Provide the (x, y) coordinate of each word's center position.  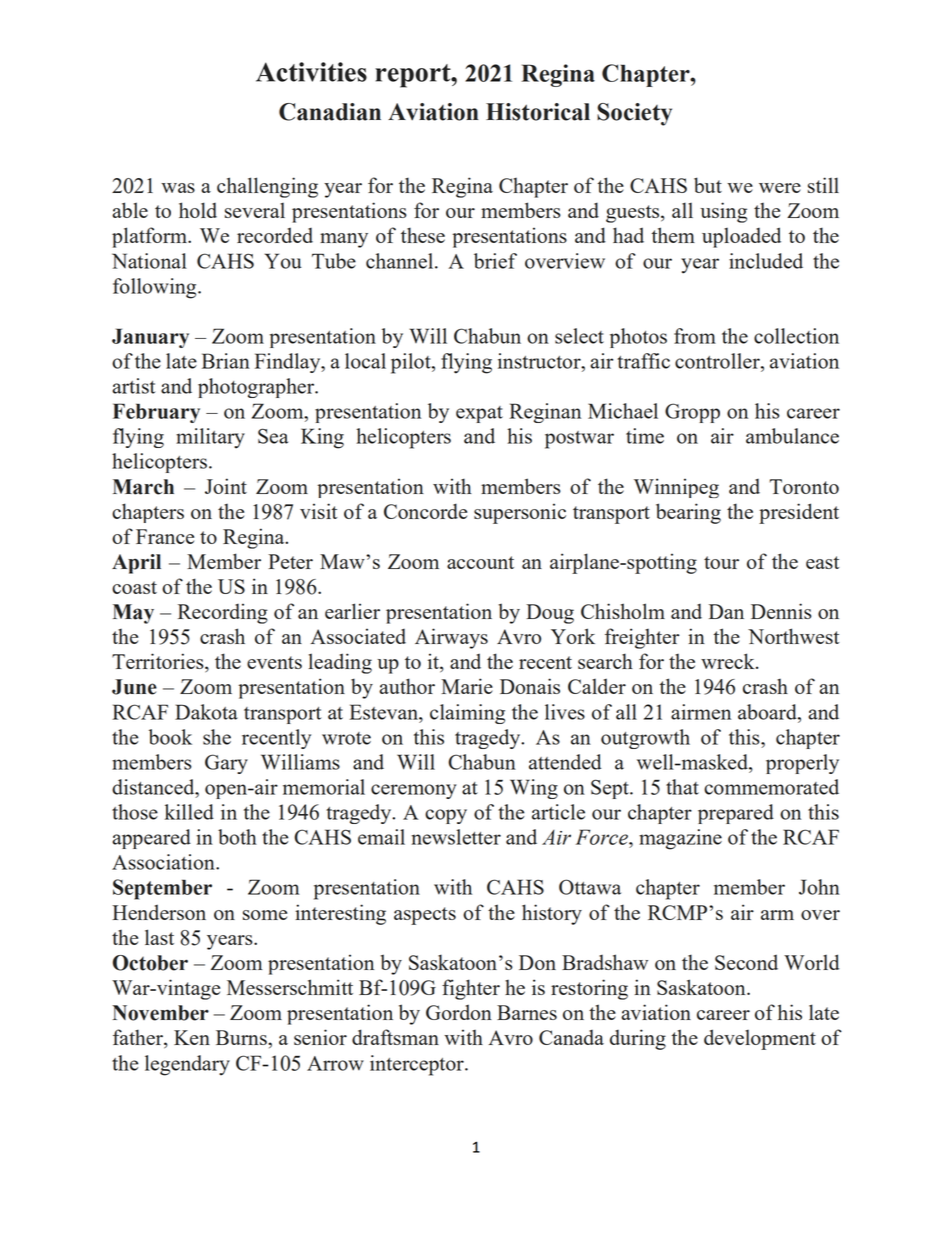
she (217, 737)
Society (634, 114)
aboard (768, 712)
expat (479, 414)
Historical (538, 112)
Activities (311, 72)
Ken (192, 1037)
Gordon (459, 1012)
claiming (467, 714)
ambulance (792, 436)
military (210, 438)
